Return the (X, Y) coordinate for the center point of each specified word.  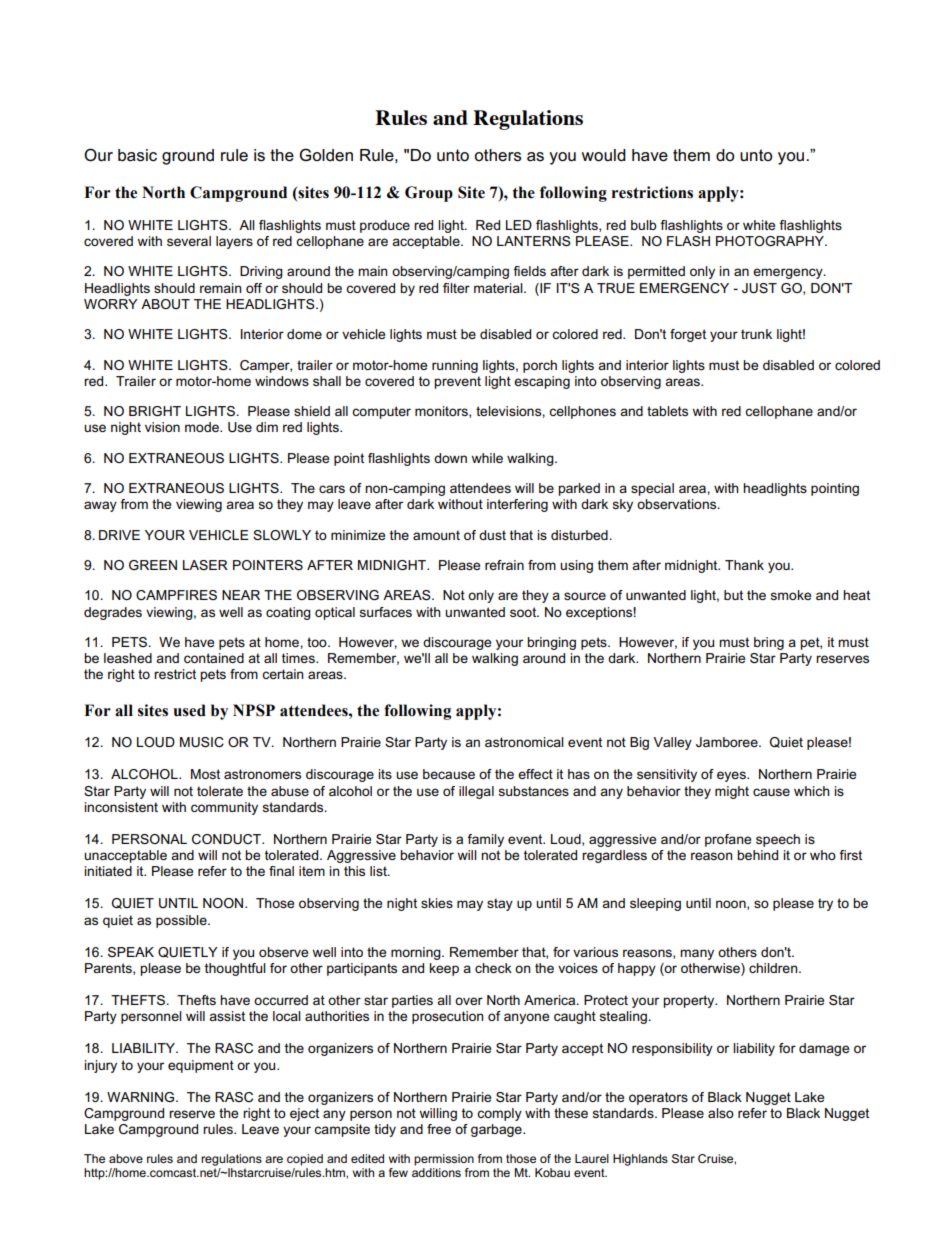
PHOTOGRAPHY (771, 241)
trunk (756, 334)
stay (500, 904)
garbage (497, 1130)
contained (214, 658)
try (825, 904)
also (721, 1113)
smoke (791, 595)
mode (203, 427)
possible (182, 921)
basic (137, 155)
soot (524, 612)
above (126, 1158)
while (487, 458)
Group (429, 194)
